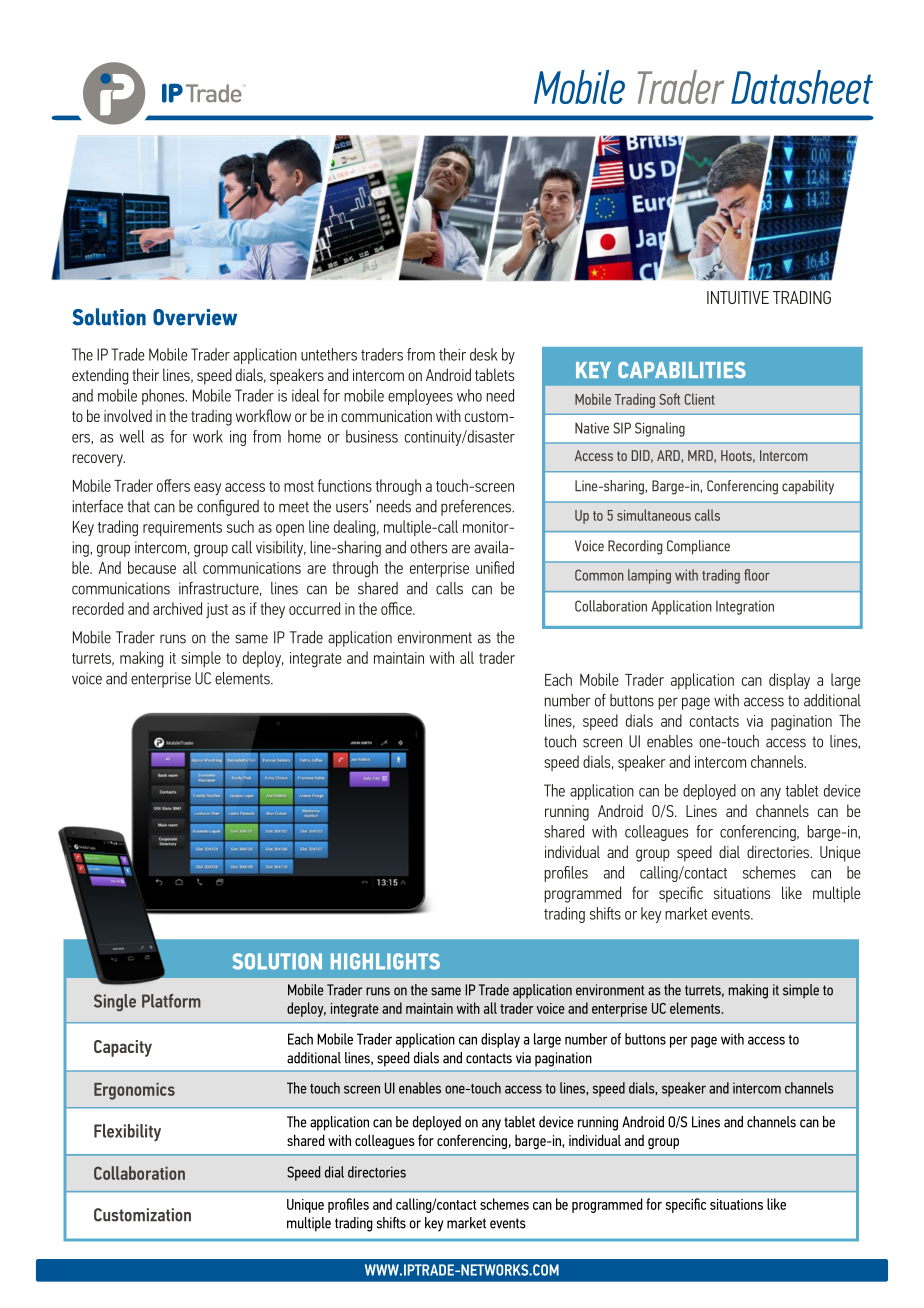  I want to click on Ergonomics, so click(134, 1091).
